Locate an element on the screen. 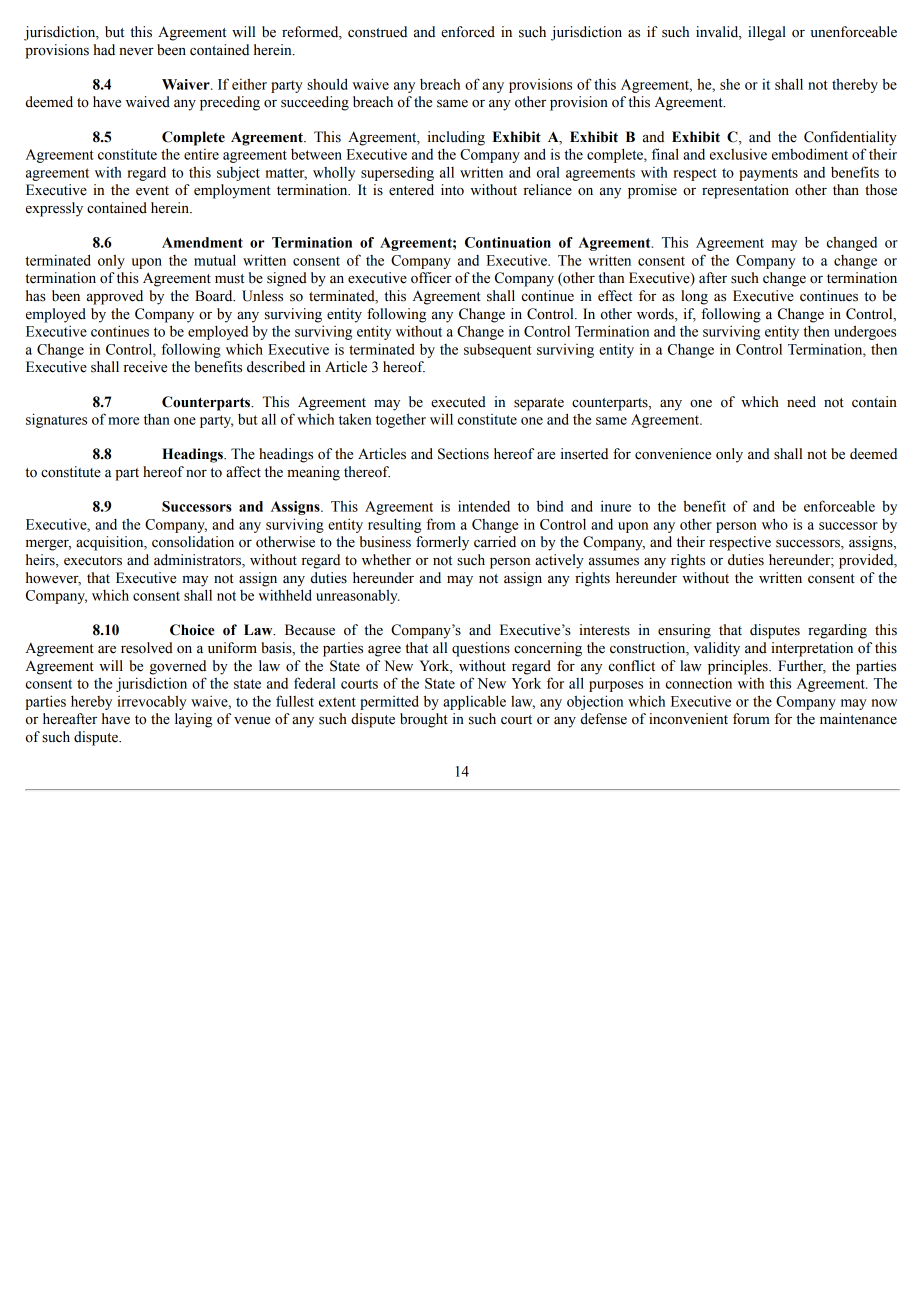 This screenshot has width=924, height=1308. never is located at coordinates (136, 52).
